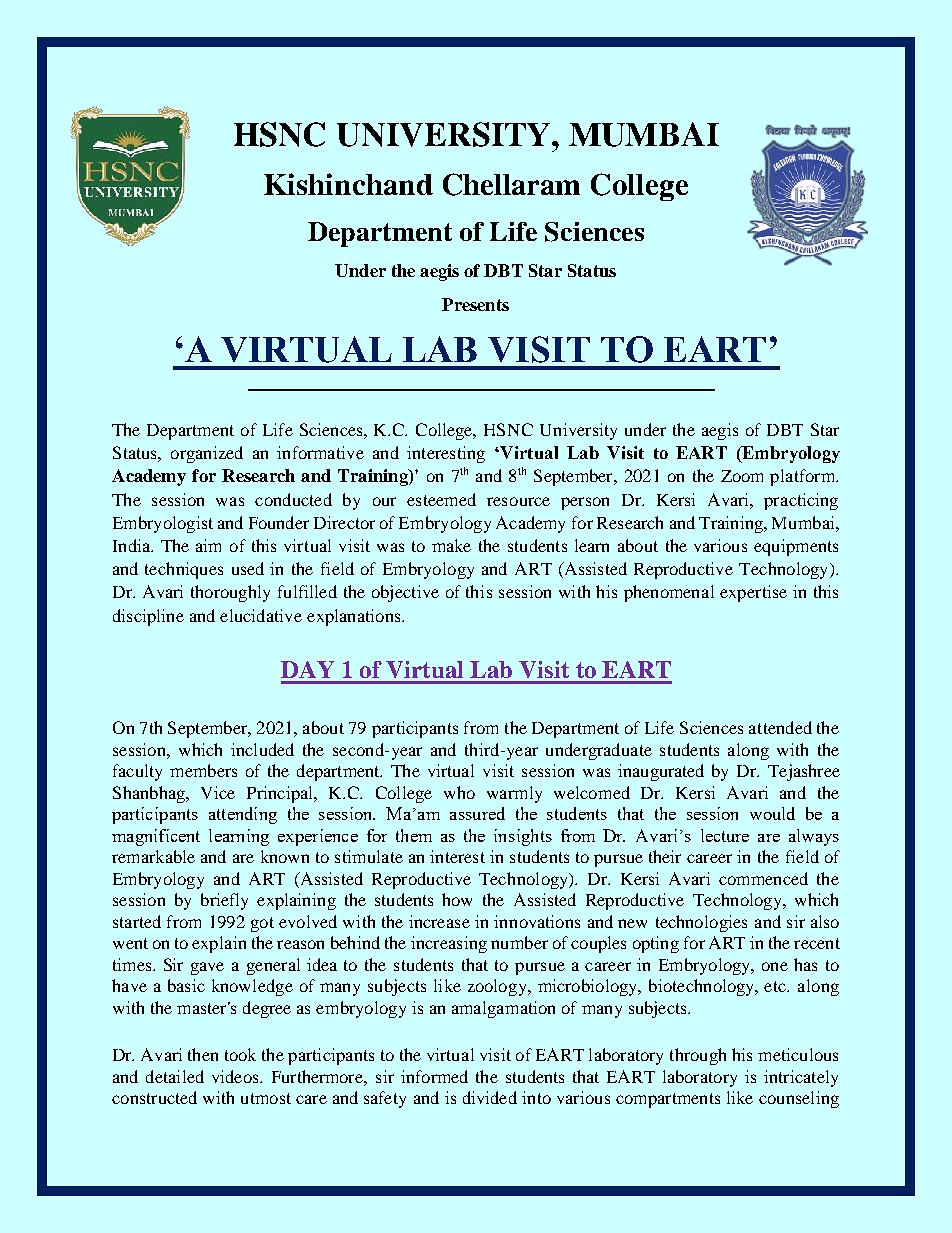 This screenshot has width=952, height=1233. Describe the element at coordinates (475, 304) in the screenshot. I see `Presents` at that location.
